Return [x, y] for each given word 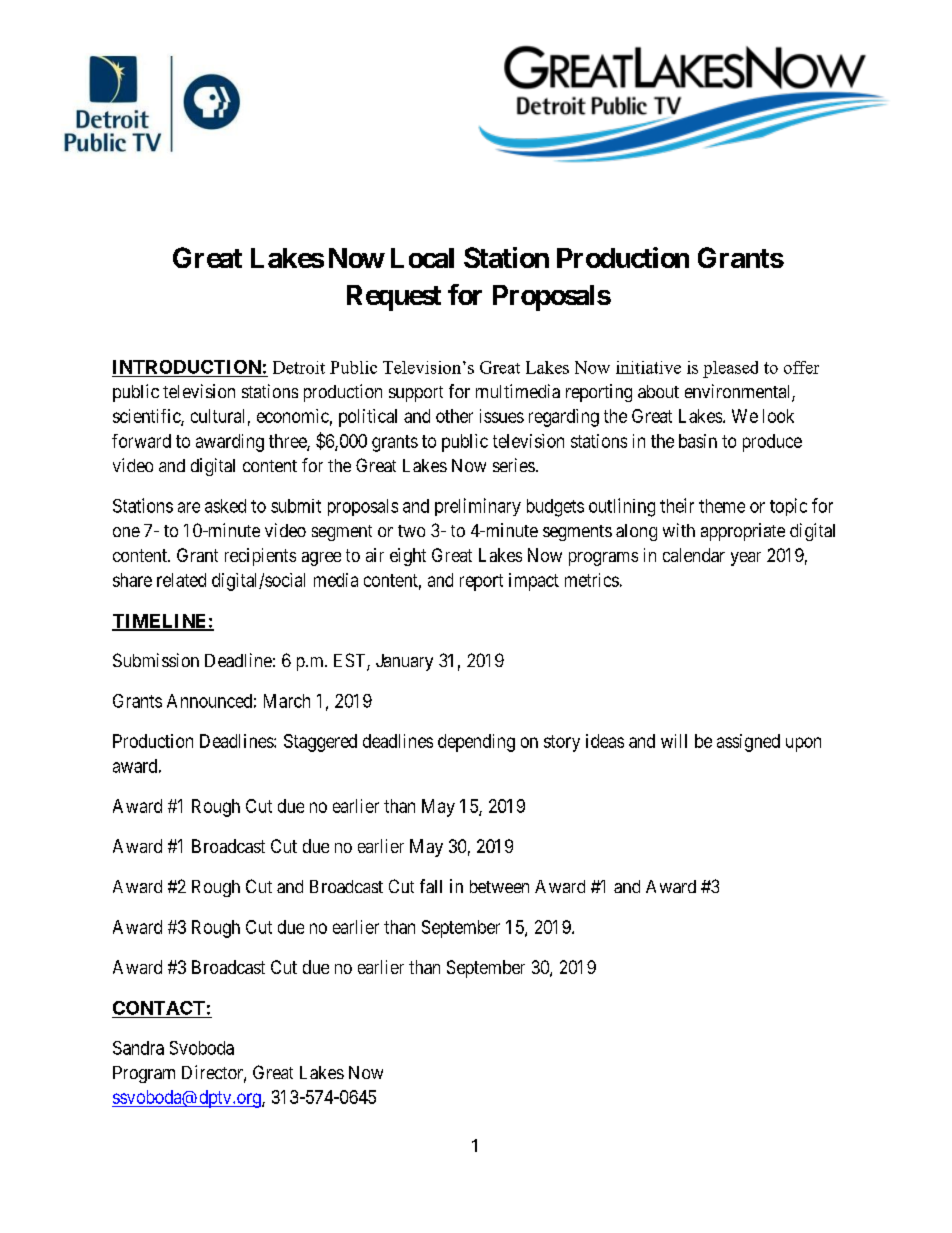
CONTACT [159, 1008]
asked [225, 506]
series [514, 465]
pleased [730, 369]
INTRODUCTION [187, 367]
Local [422, 258]
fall [431, 886]
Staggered [320, 743]
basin [698, 441]
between [499, 886]
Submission [156, 660]
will [674, 741]
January [404, 662]
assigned [748, 743]
